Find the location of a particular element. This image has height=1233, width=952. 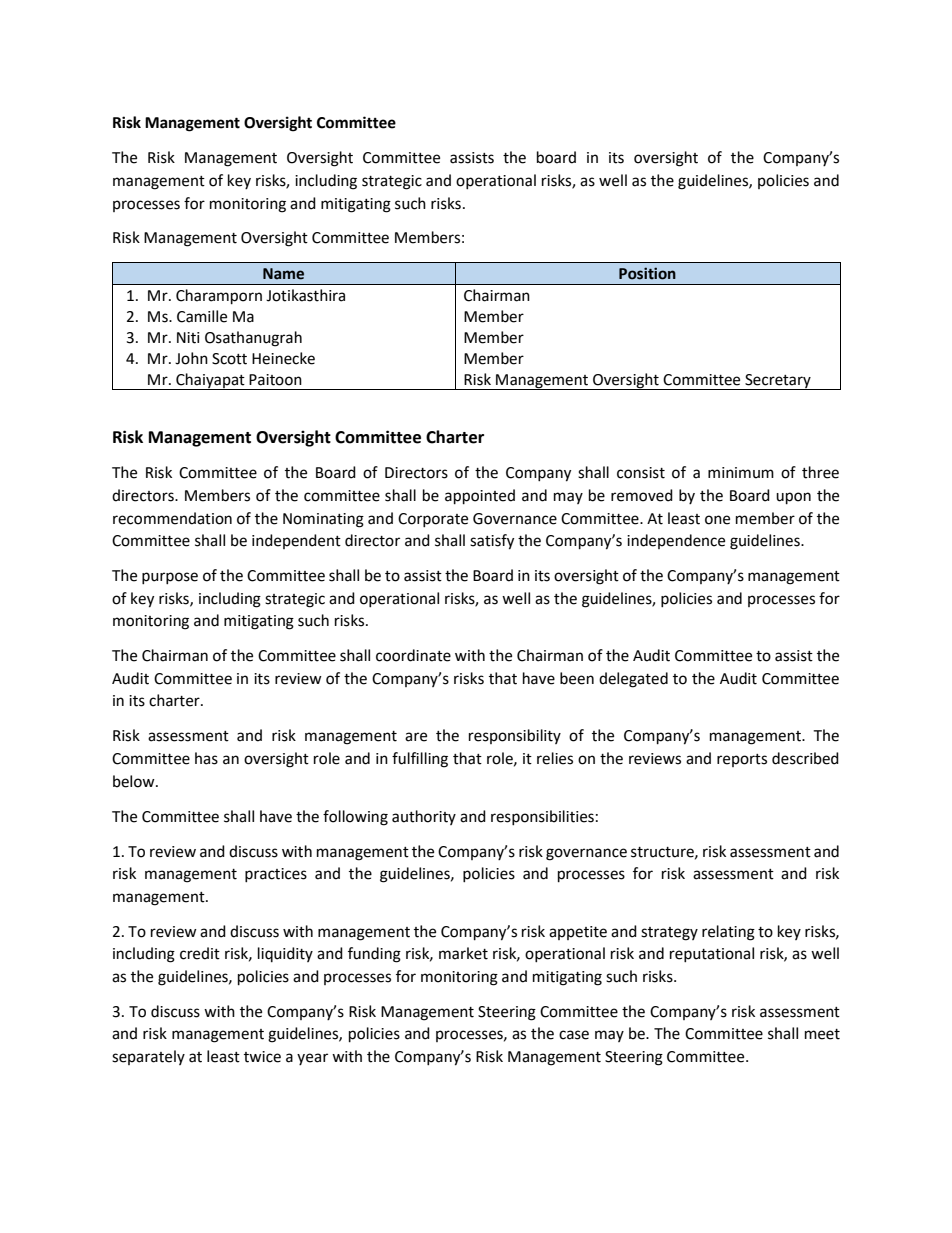

practices is located at coordinates (276, 875).
